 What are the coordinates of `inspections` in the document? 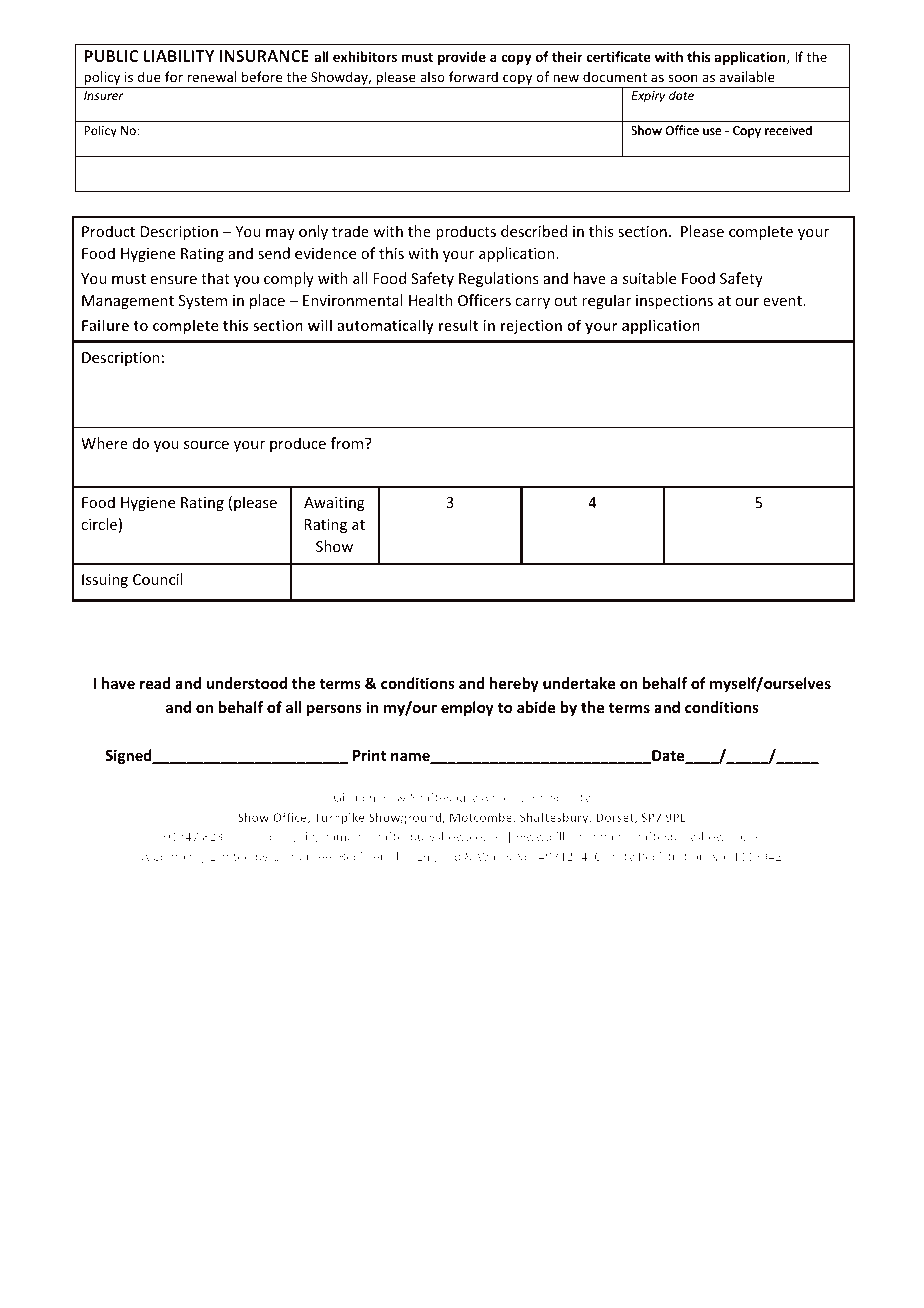 It's located at (674, 302).
